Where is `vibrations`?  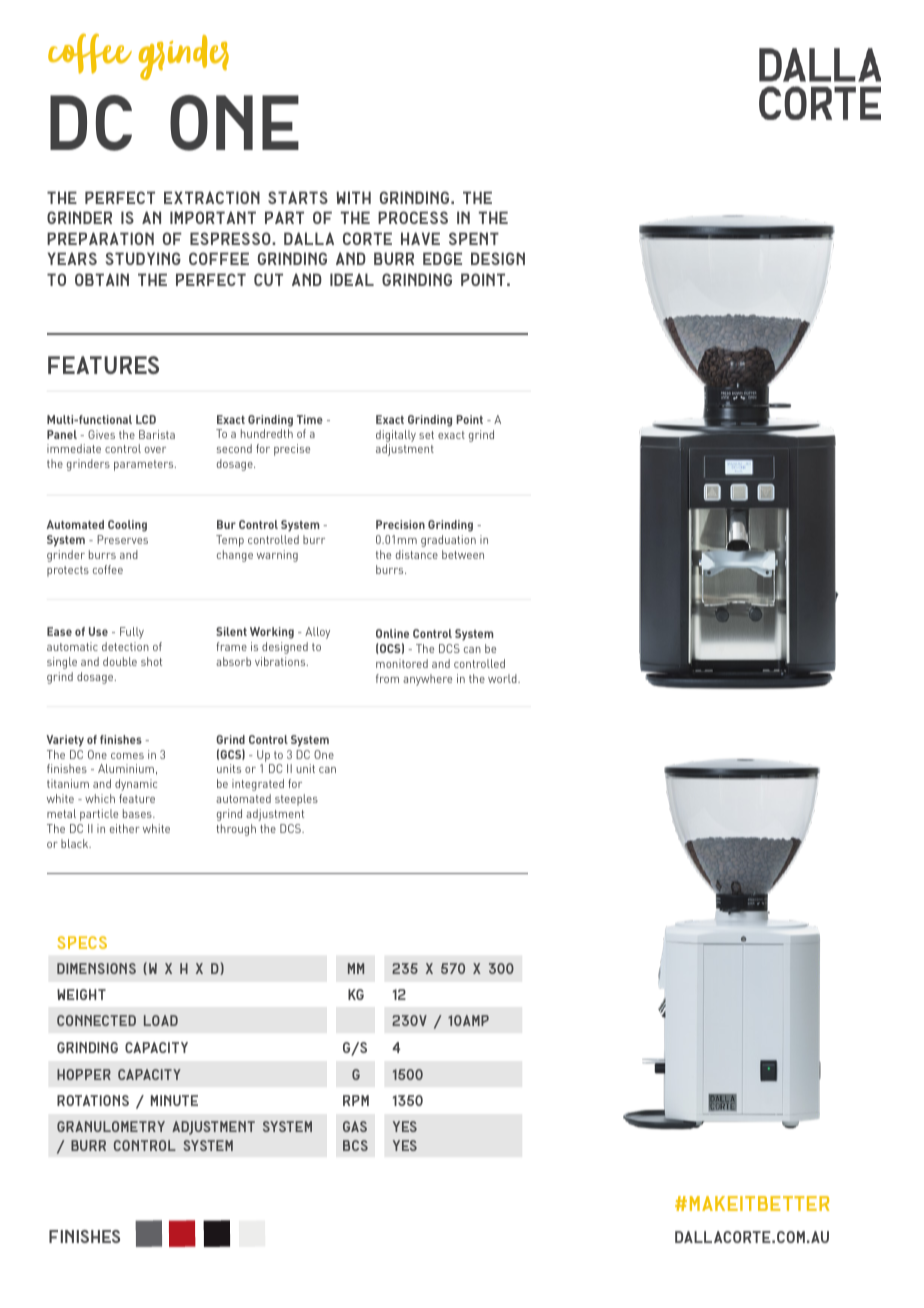 vibrations is located at coordinates (281, 661).
